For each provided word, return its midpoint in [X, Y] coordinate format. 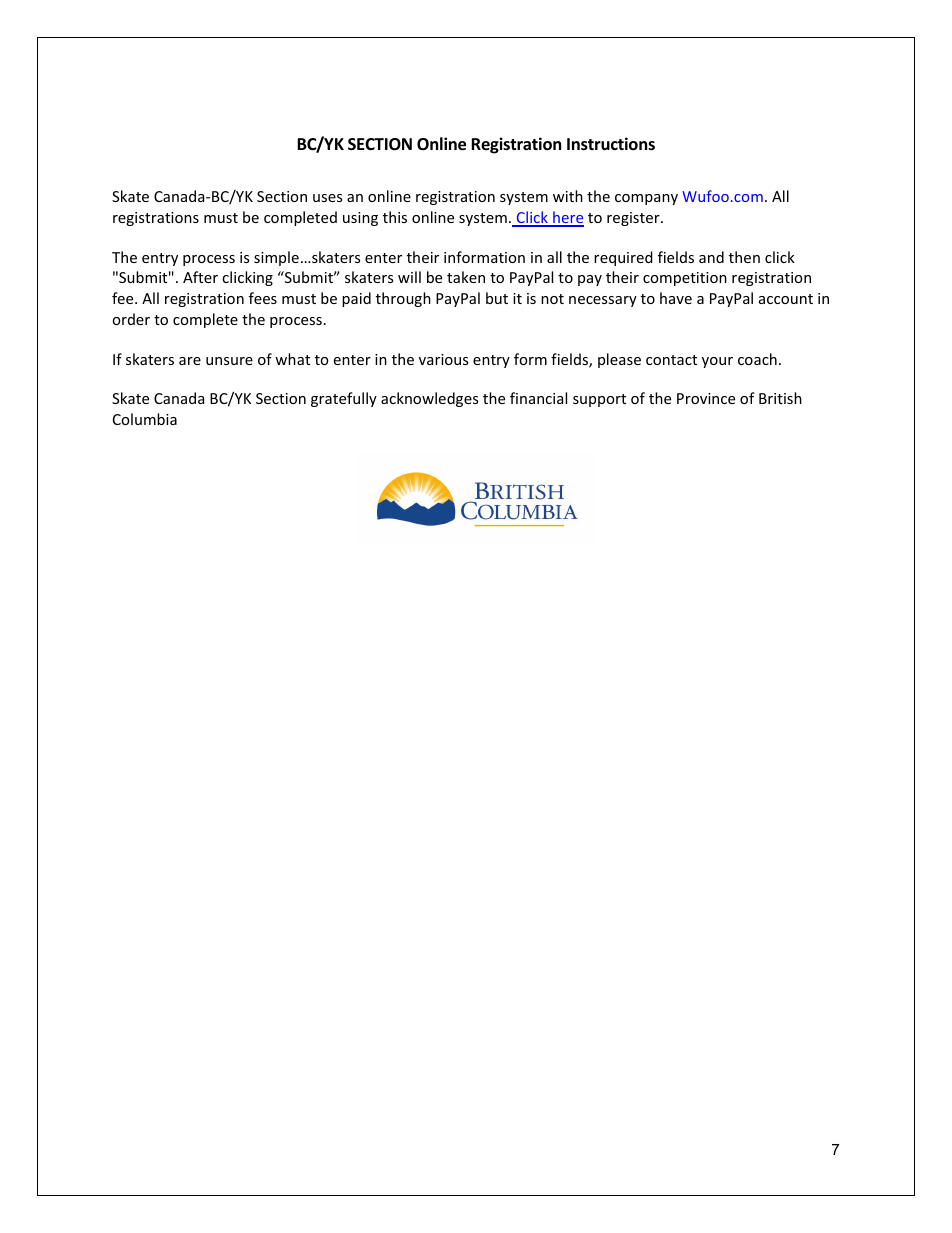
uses [327, 198]
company [646, 199]
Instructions [611, 144]
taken [466, 277]
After [200, 277]
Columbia [145, 419]
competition [685, 279]
